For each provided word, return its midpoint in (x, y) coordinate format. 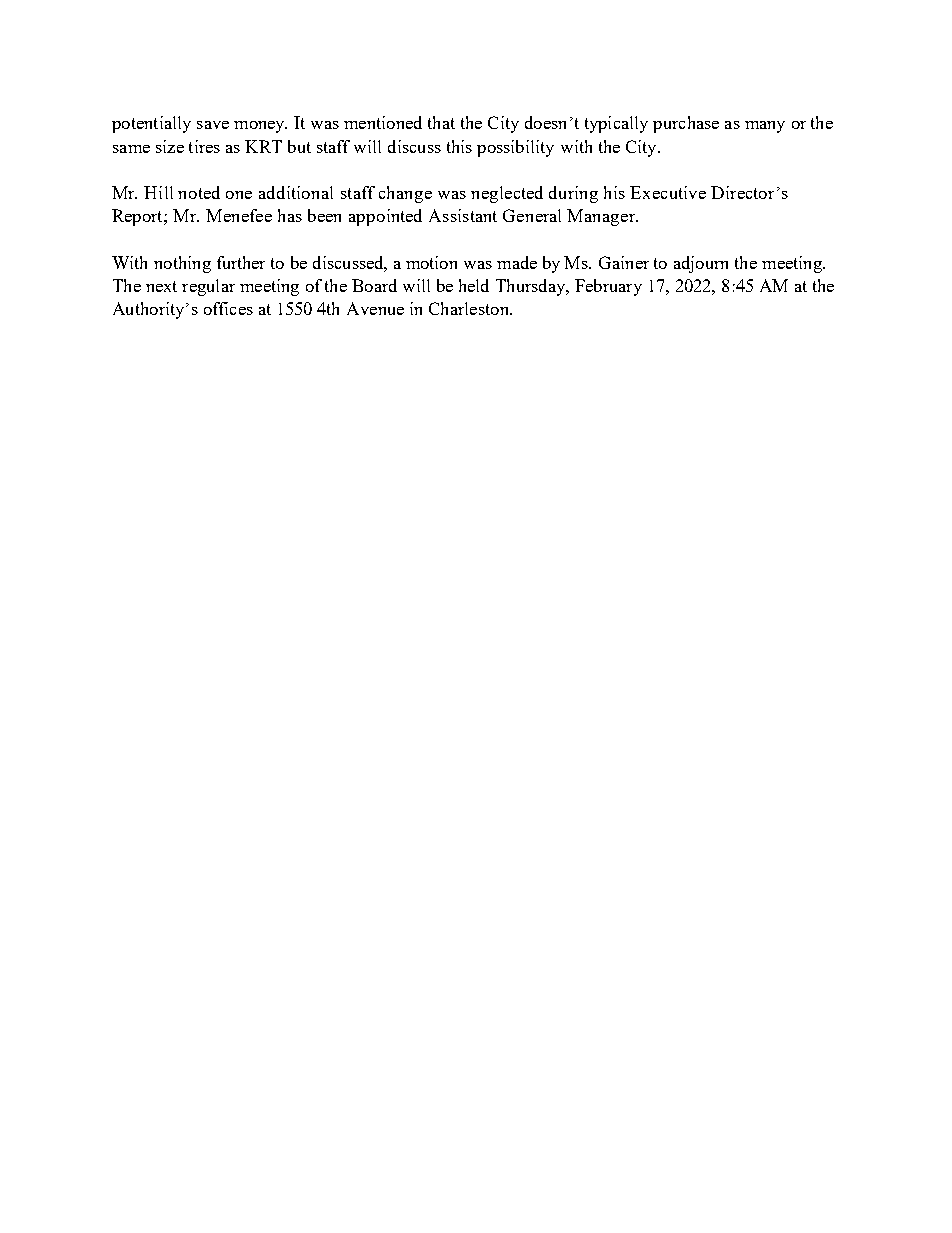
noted (199, 192)
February (608, 287)
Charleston (470, 308)
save (213, 125)
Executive (668, 192)
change (405, 194)
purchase (686, 124)
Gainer (624, 262)
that (441, 122)
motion (431, 262)
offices (228, 308)
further (241, 262)
